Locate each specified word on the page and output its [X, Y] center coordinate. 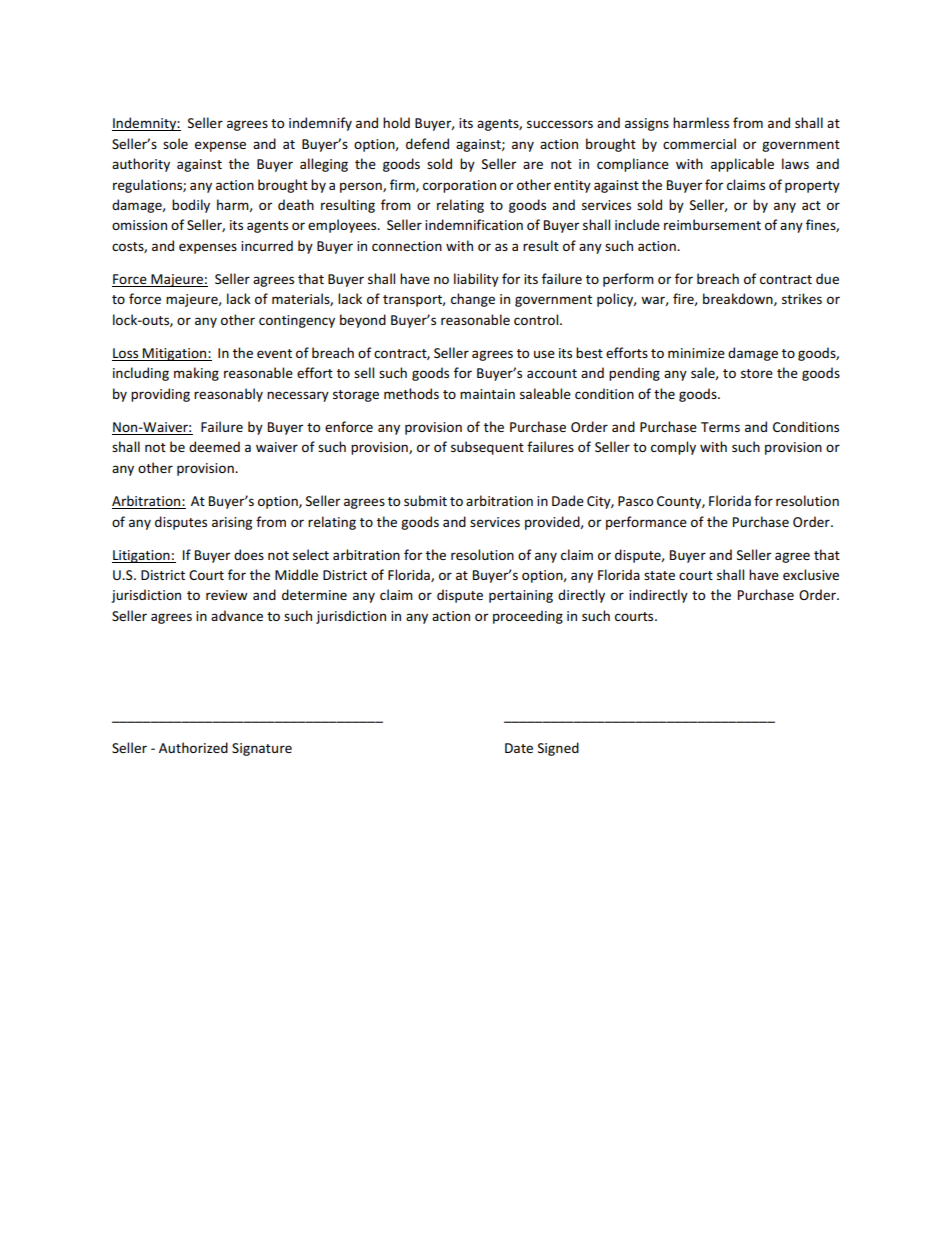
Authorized [193, 747]
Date [519, 748]
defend [427, 143]
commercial [699, 143]
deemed [214, 446]
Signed [558, 749]
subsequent [487, 448]
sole [175, 143]
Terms [720, 427]
